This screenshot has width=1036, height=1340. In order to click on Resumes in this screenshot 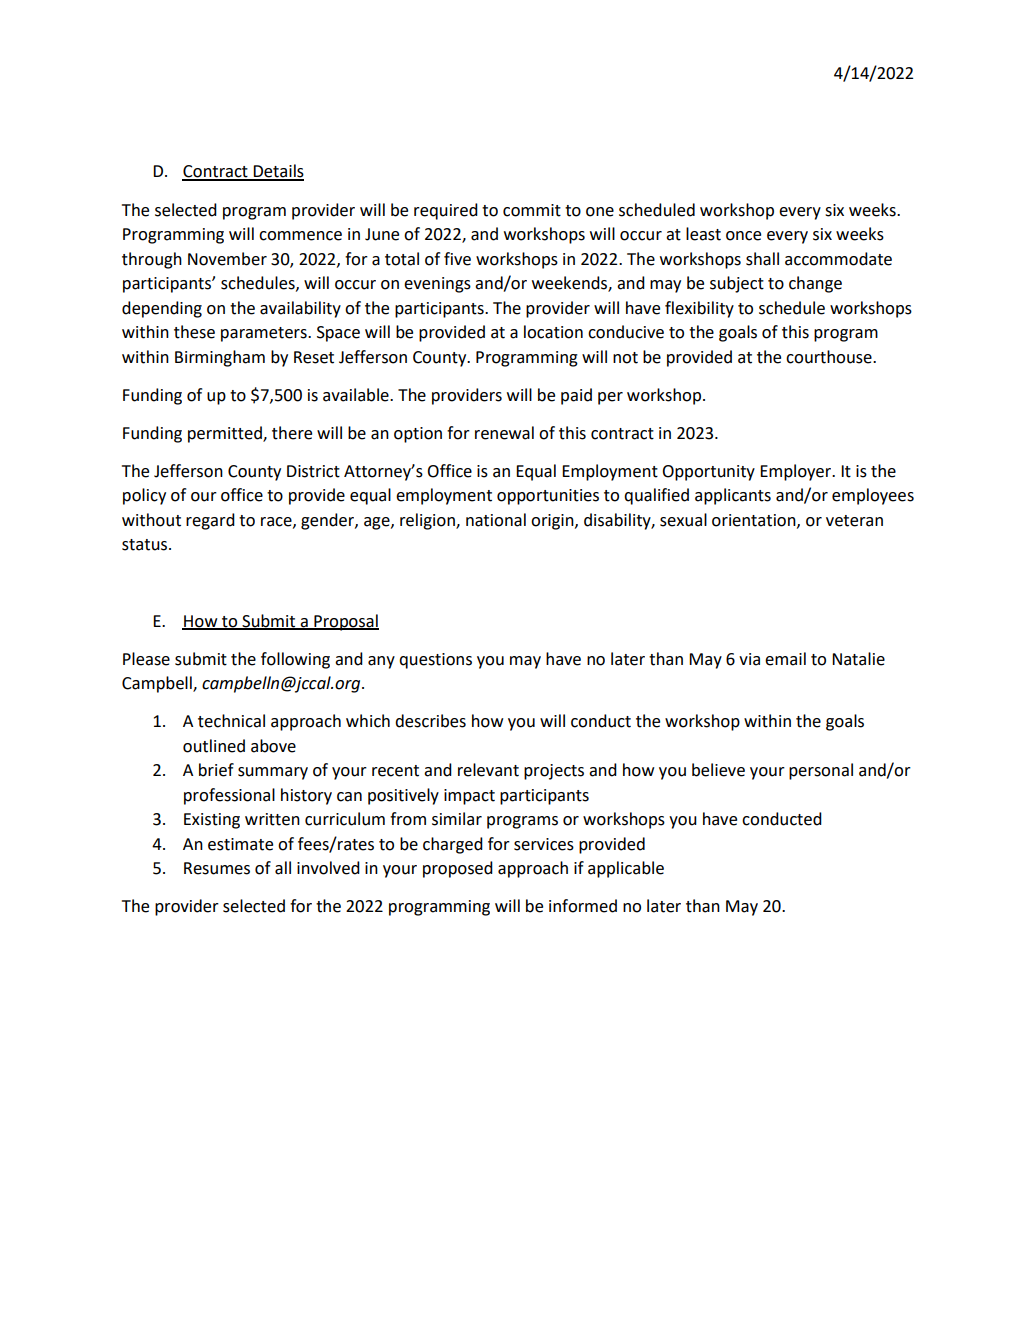, I will do `click(217, 868)`.
